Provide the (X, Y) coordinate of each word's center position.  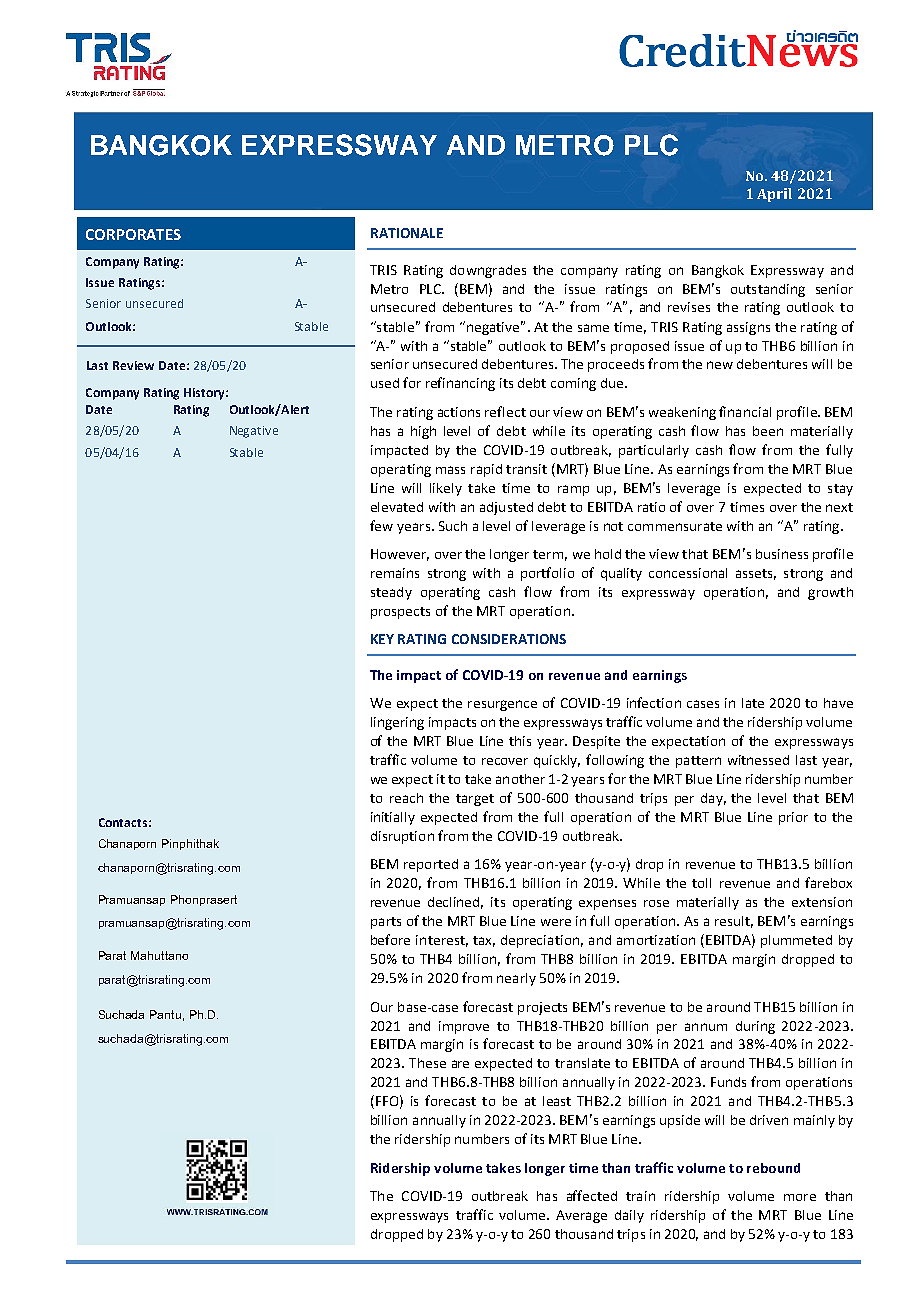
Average (581, 1216)
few (381, 525)
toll (701, 883)
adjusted (506, 508)
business (782, 554)
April (774, 195)
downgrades (488, 271)
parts (386, 923)
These (427, 1063)
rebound (773, 1168)
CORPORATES (133, 234)
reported (431, 865)
